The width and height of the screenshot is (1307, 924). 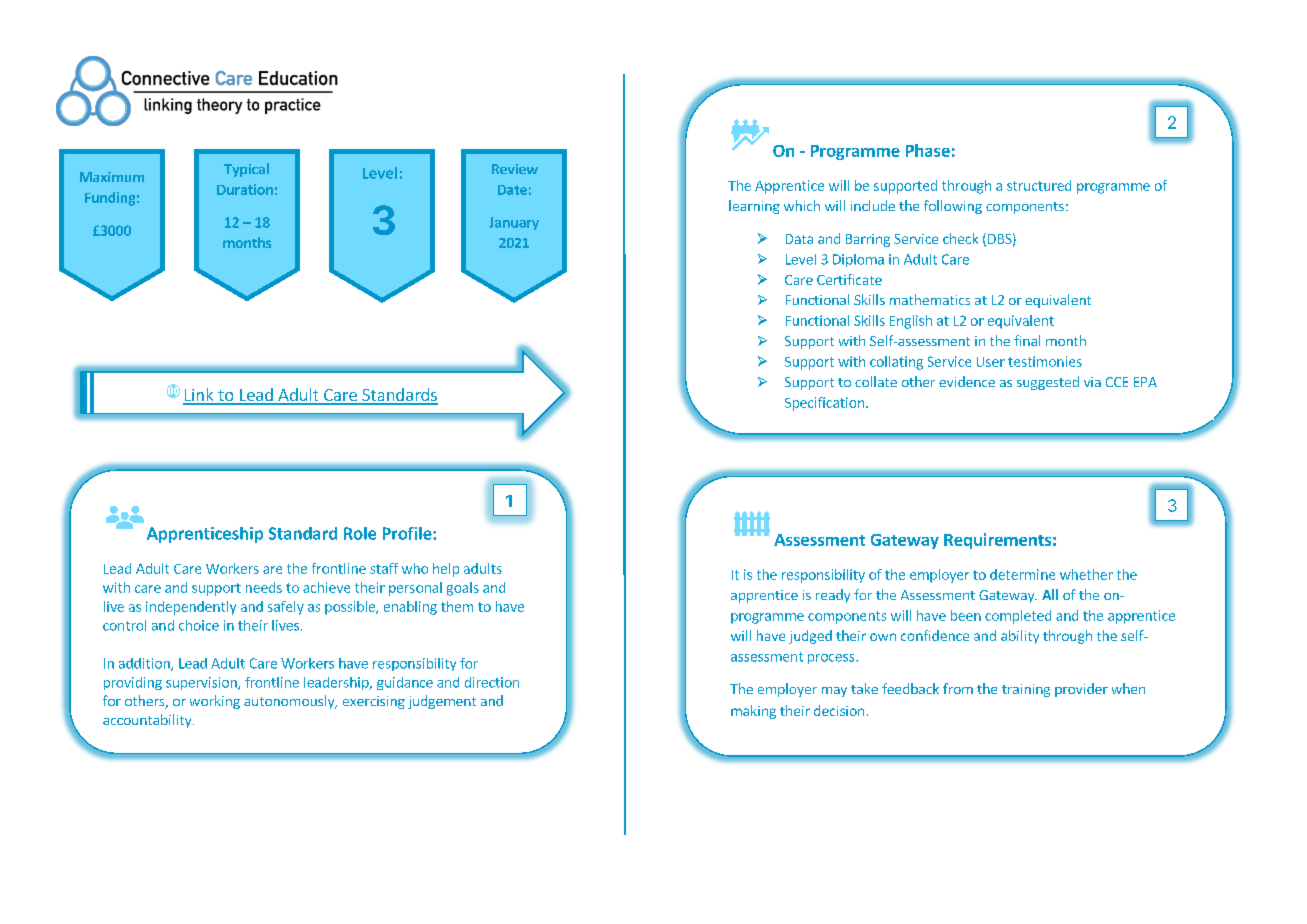 What do you see at coordinates (515, 169) in the screenshot?
I see `Review` at bounding box center [515, 169].
